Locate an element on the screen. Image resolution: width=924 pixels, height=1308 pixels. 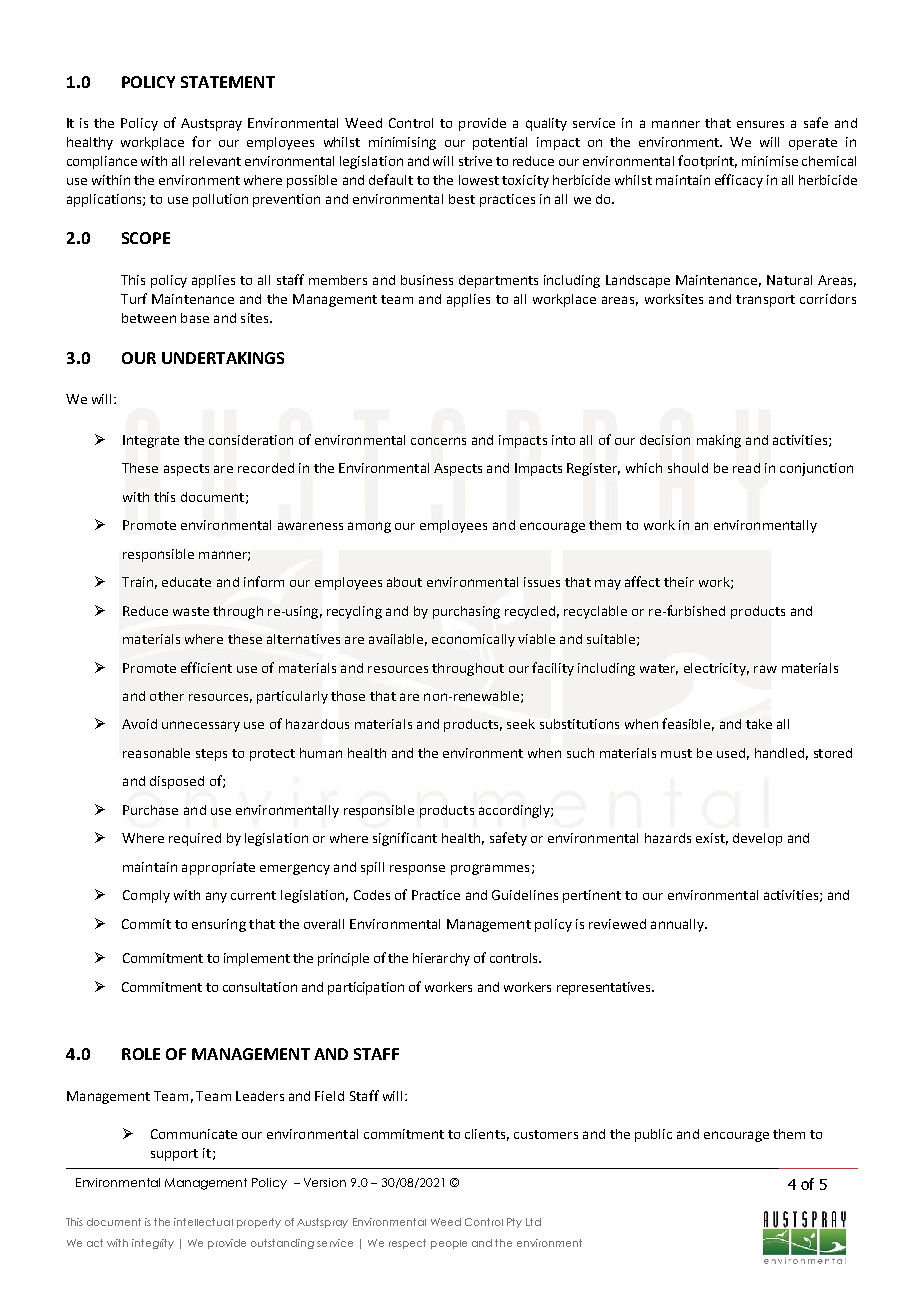
intellectual is located at coordinates (203, 1222).
